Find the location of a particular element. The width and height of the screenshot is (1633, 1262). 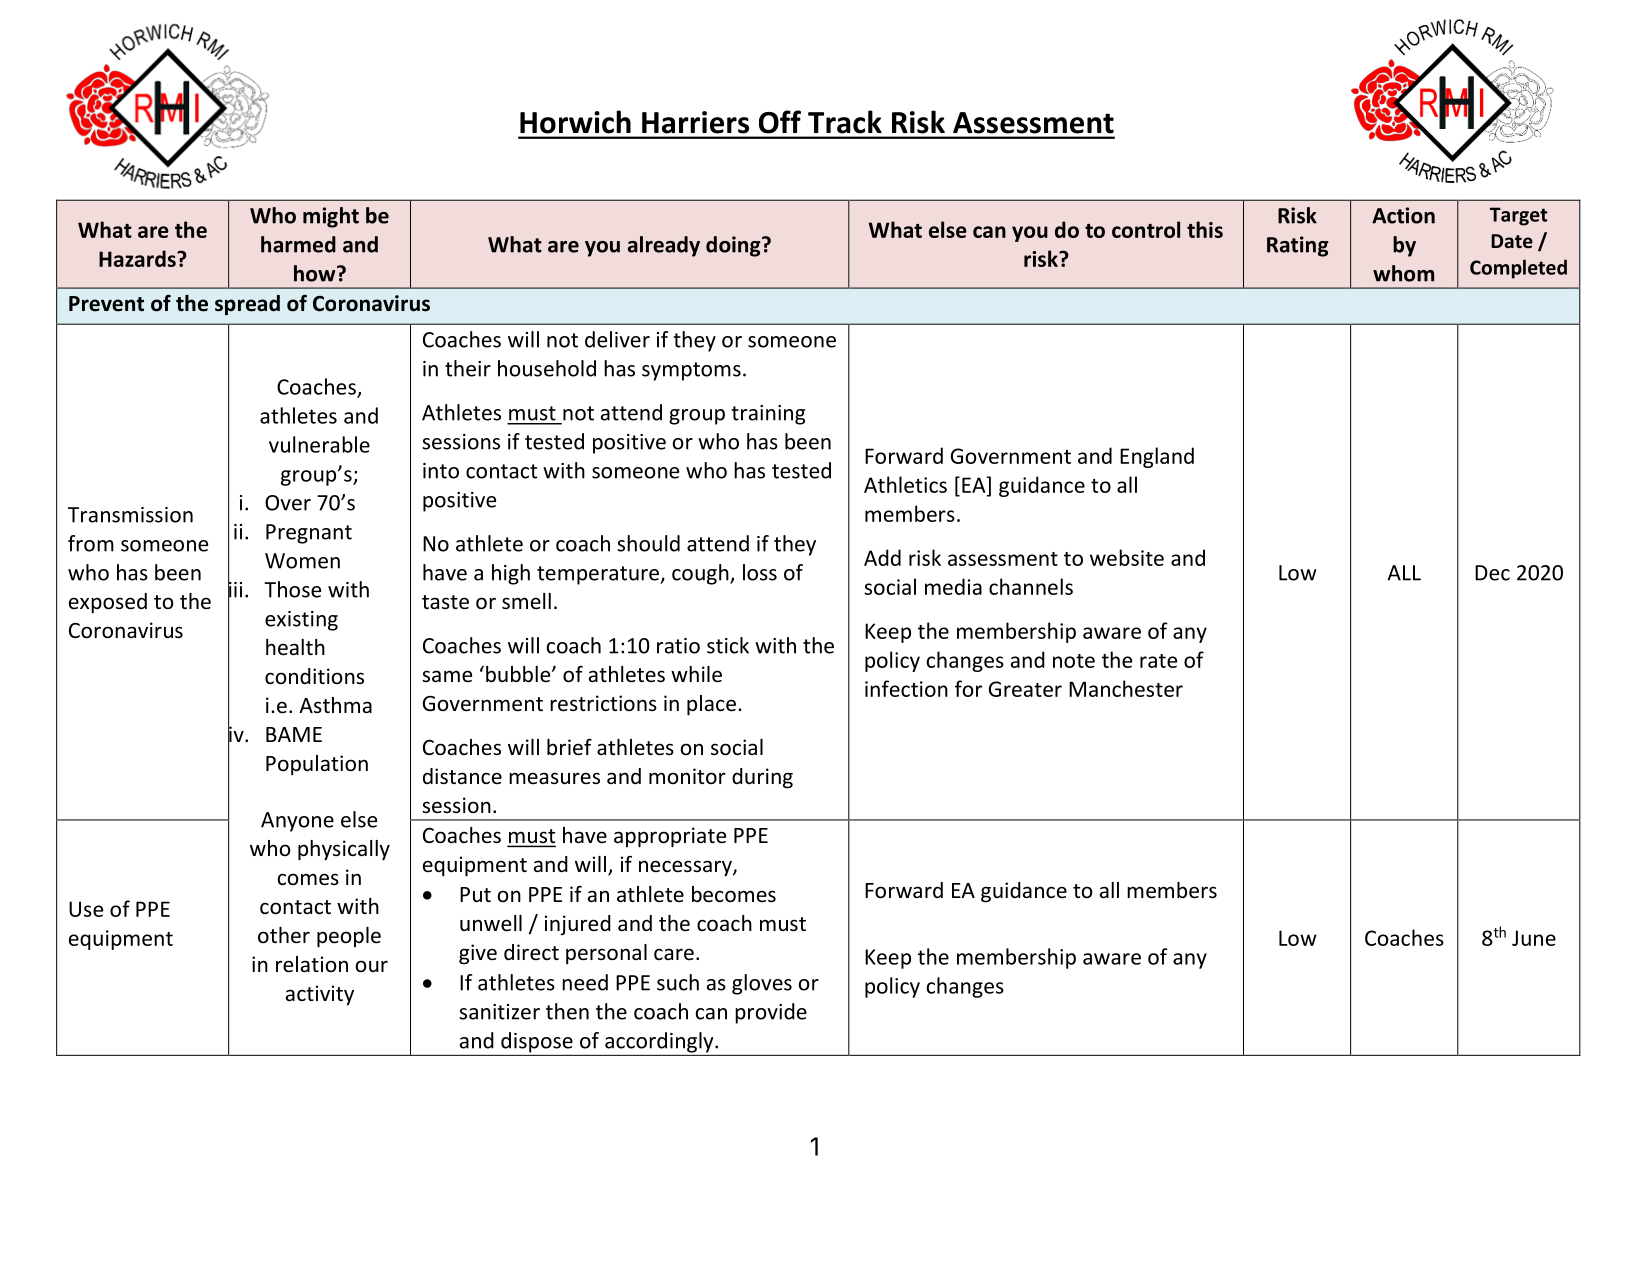

Action is located at coordinates (1403, 215).
